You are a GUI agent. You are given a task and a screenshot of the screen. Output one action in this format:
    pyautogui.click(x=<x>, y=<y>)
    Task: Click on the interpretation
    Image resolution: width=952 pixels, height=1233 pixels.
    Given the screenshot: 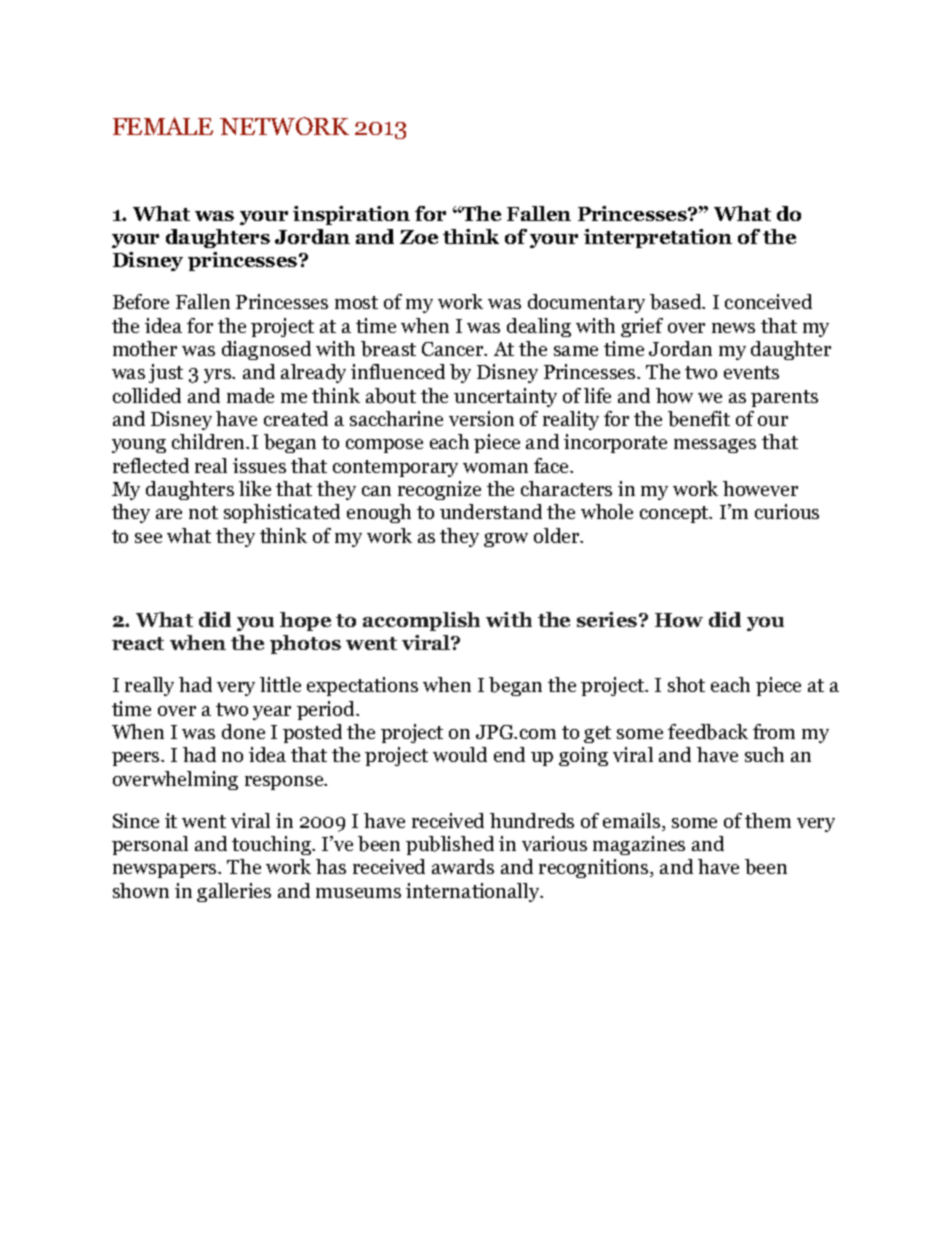 What is the action you would take?
    pyautogui.click(x=658, y=238)
